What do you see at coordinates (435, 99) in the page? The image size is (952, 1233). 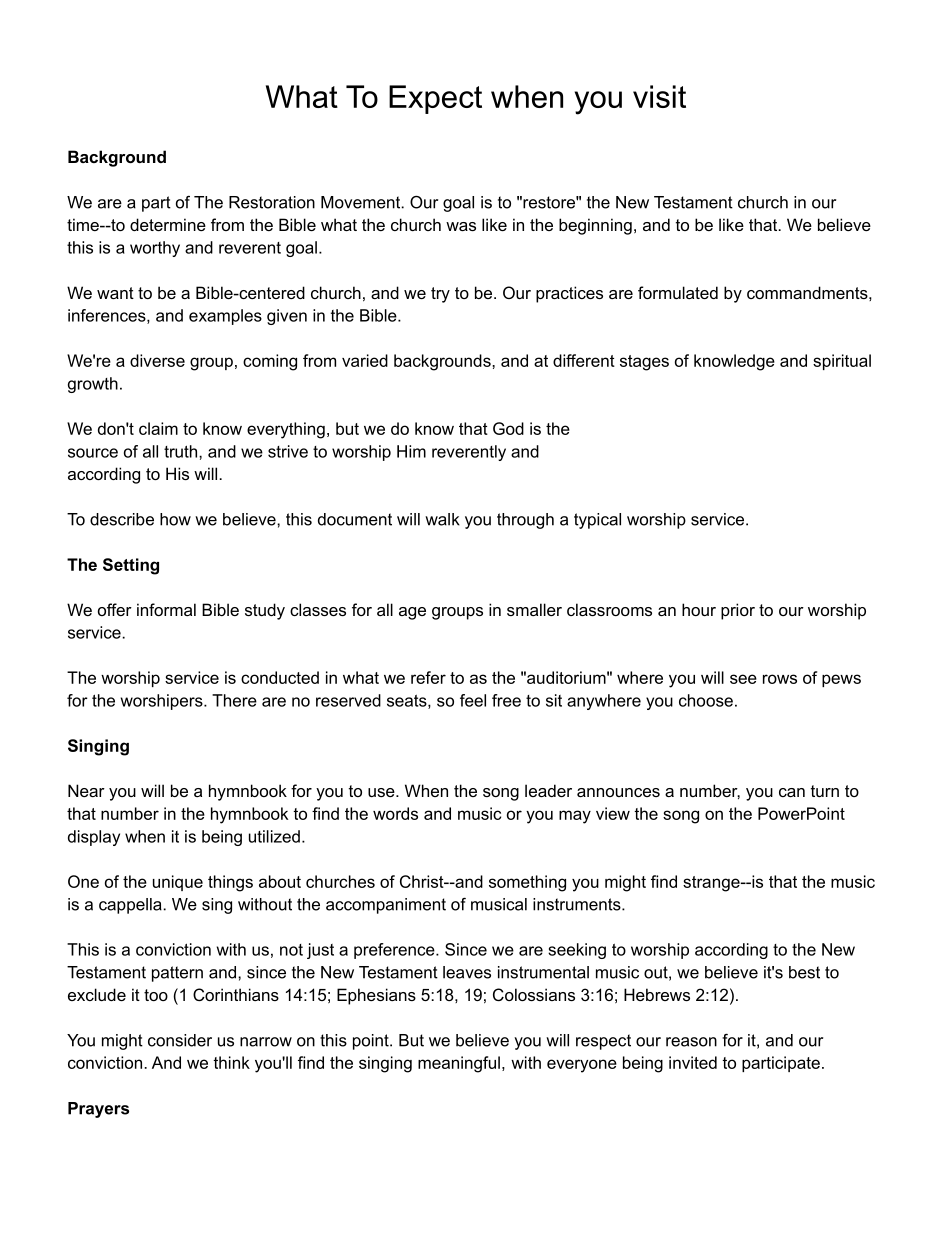 I see `Expect` at bounding box center [435, 99].
